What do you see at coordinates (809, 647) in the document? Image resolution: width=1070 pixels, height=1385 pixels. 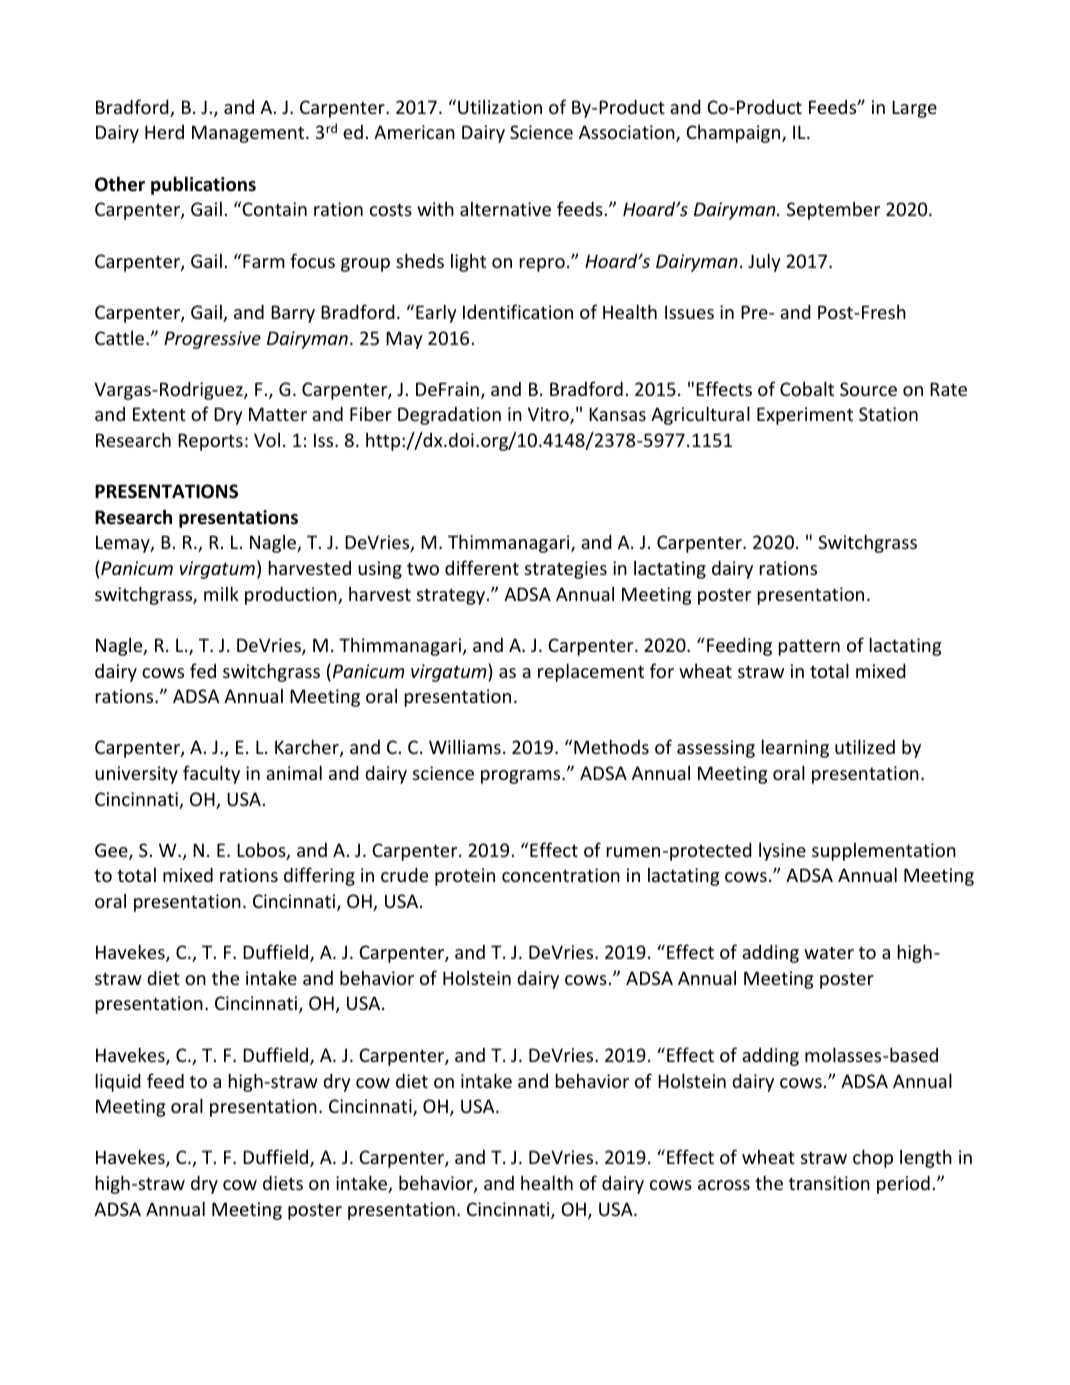 I see `pattern` at bounding box center [809, 647].
